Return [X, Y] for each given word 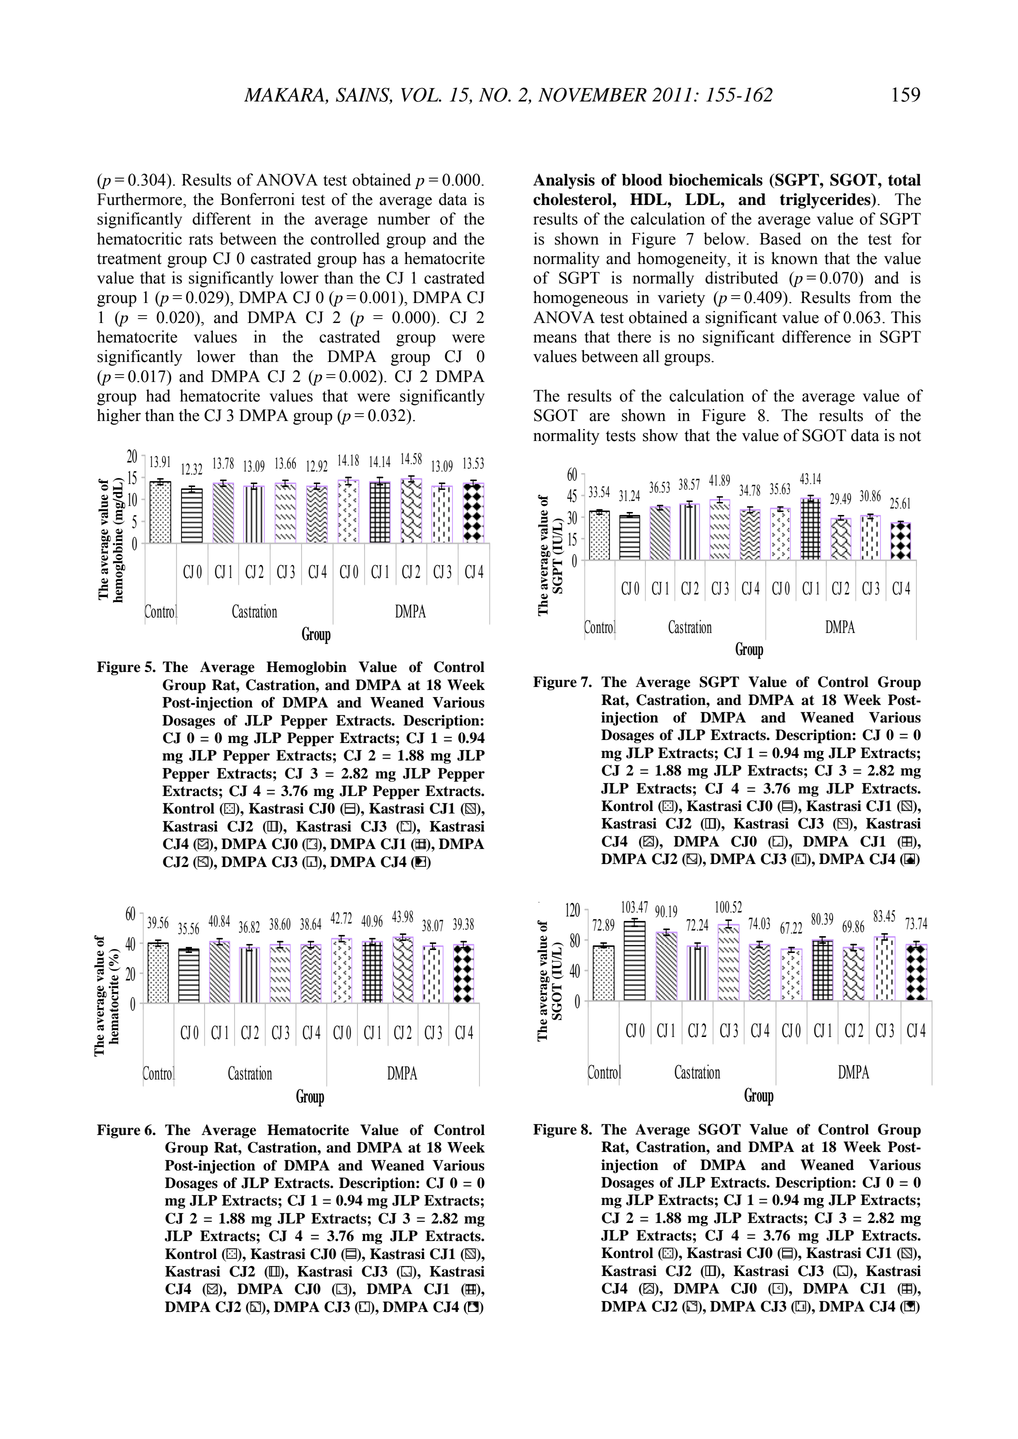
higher [119, 417]
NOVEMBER [592, 94]
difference [816, 336]
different [221, 218]
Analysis [564, 181]
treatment [129, 259]
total [904, 180]
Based [780, 238]
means [555, 338]
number [404, 218]
